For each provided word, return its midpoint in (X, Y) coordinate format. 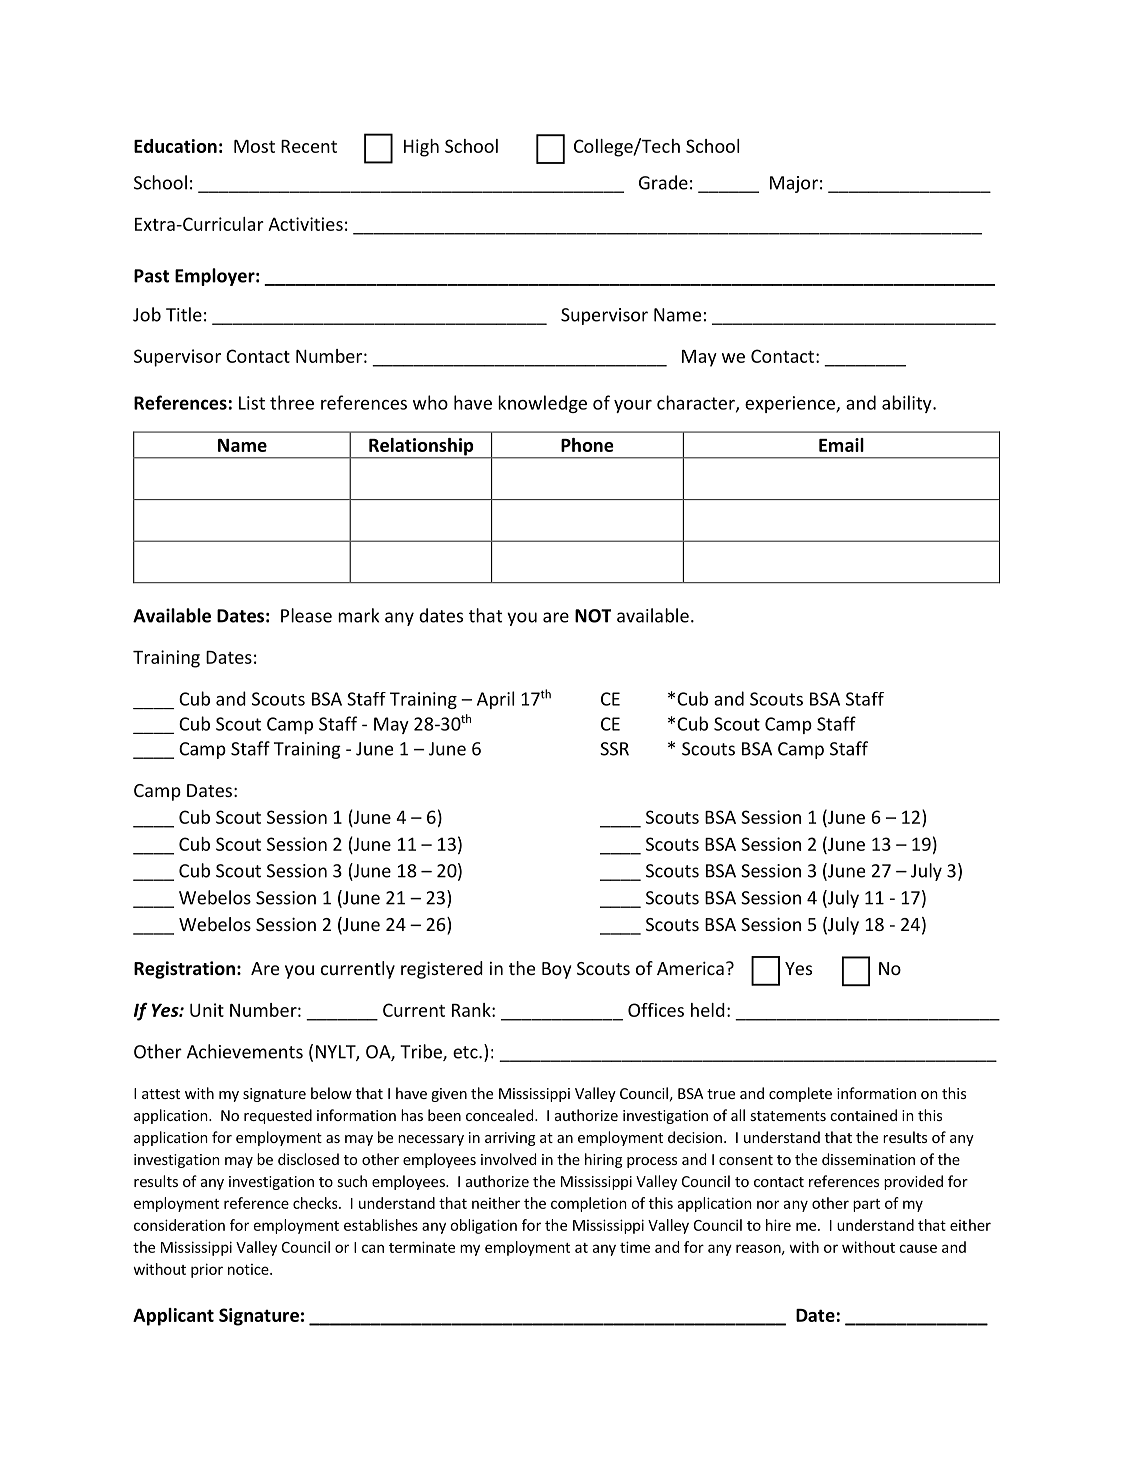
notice (249, 1269)
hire (778, 1225)
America (690, 968)
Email (841, 445)
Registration (184, 970)
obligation (483, 1226)
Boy (556, 970)
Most (254, 146)
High (421, 148)
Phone (587, 445)
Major (794, 184)
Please (306, 615)
